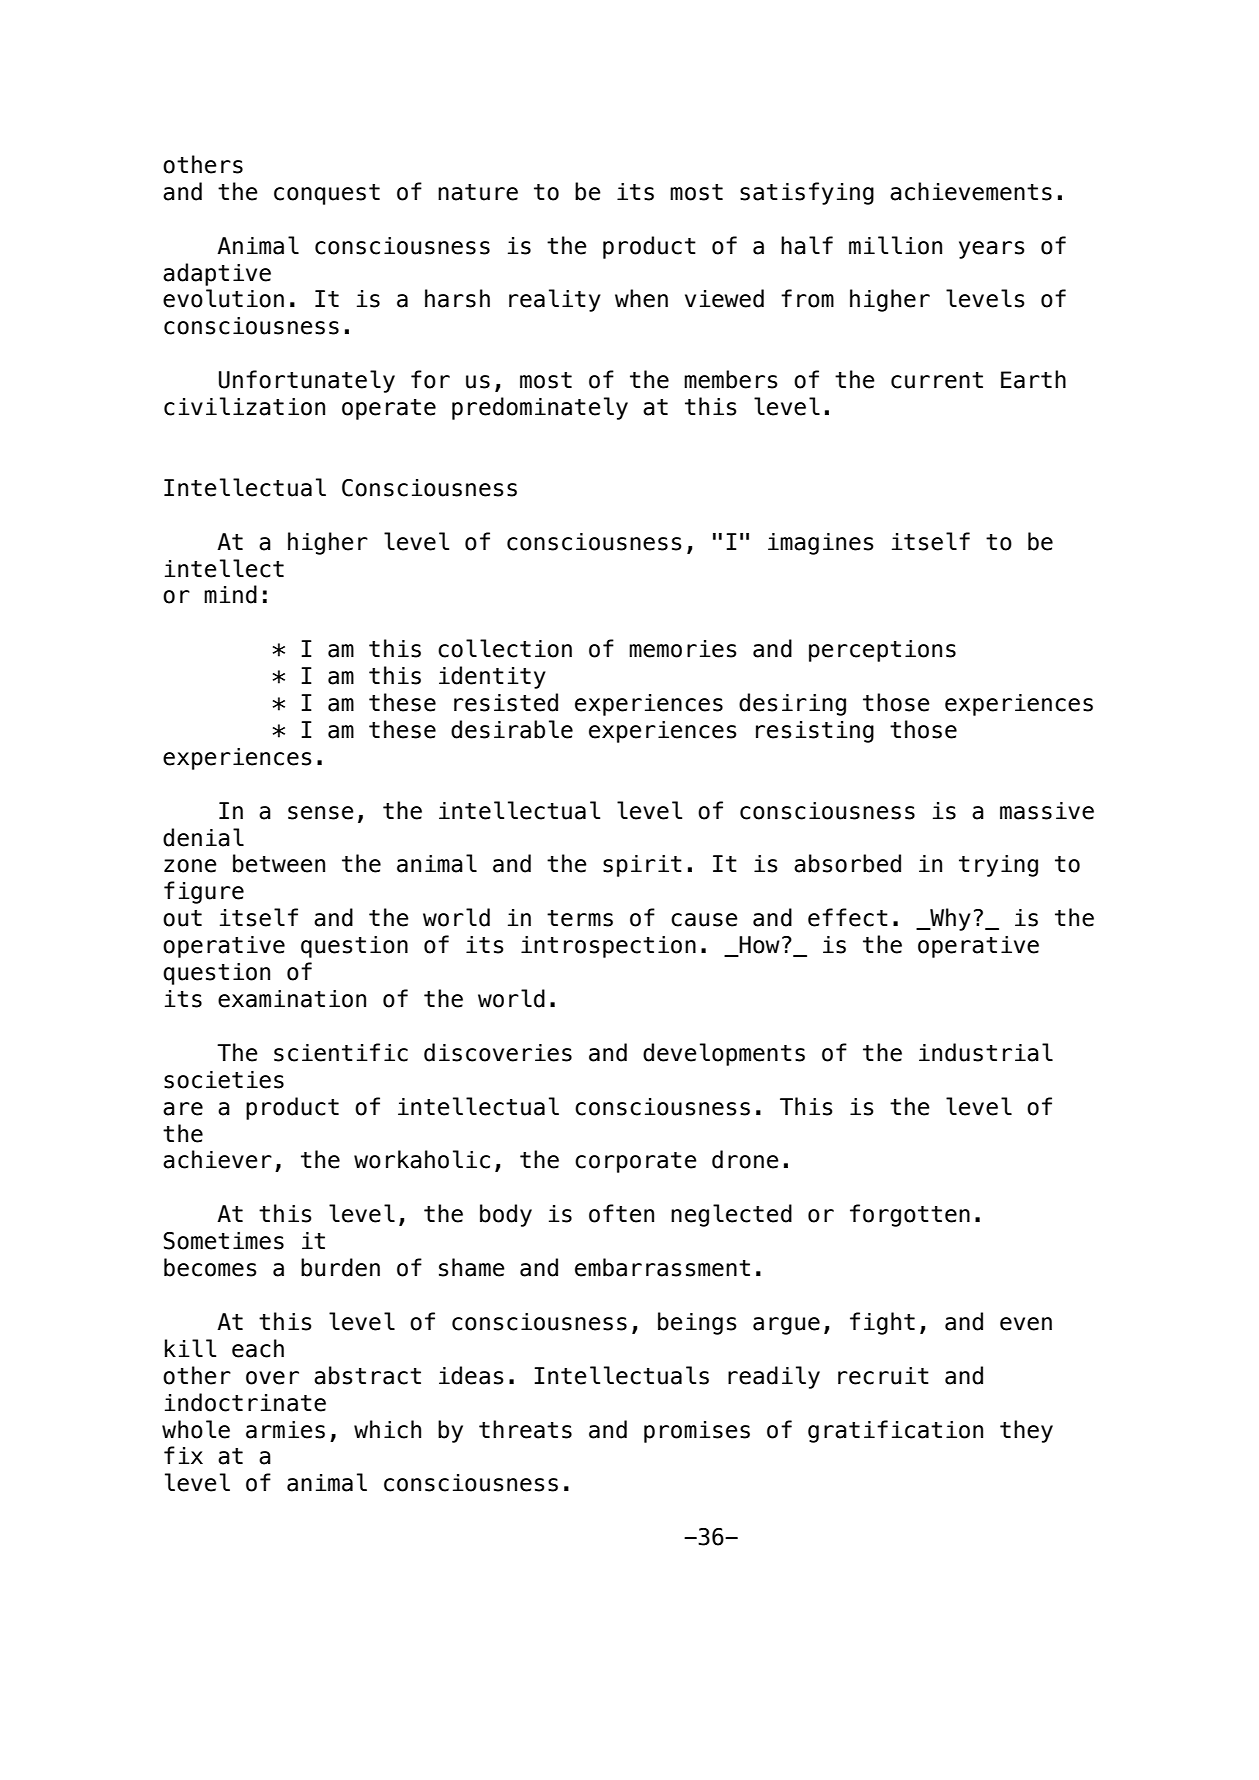 The image size is (1259, 1780). What do you see at coordinates (895, 245) in the screenshot?
I see `million` at bounding box center [895, 245].
